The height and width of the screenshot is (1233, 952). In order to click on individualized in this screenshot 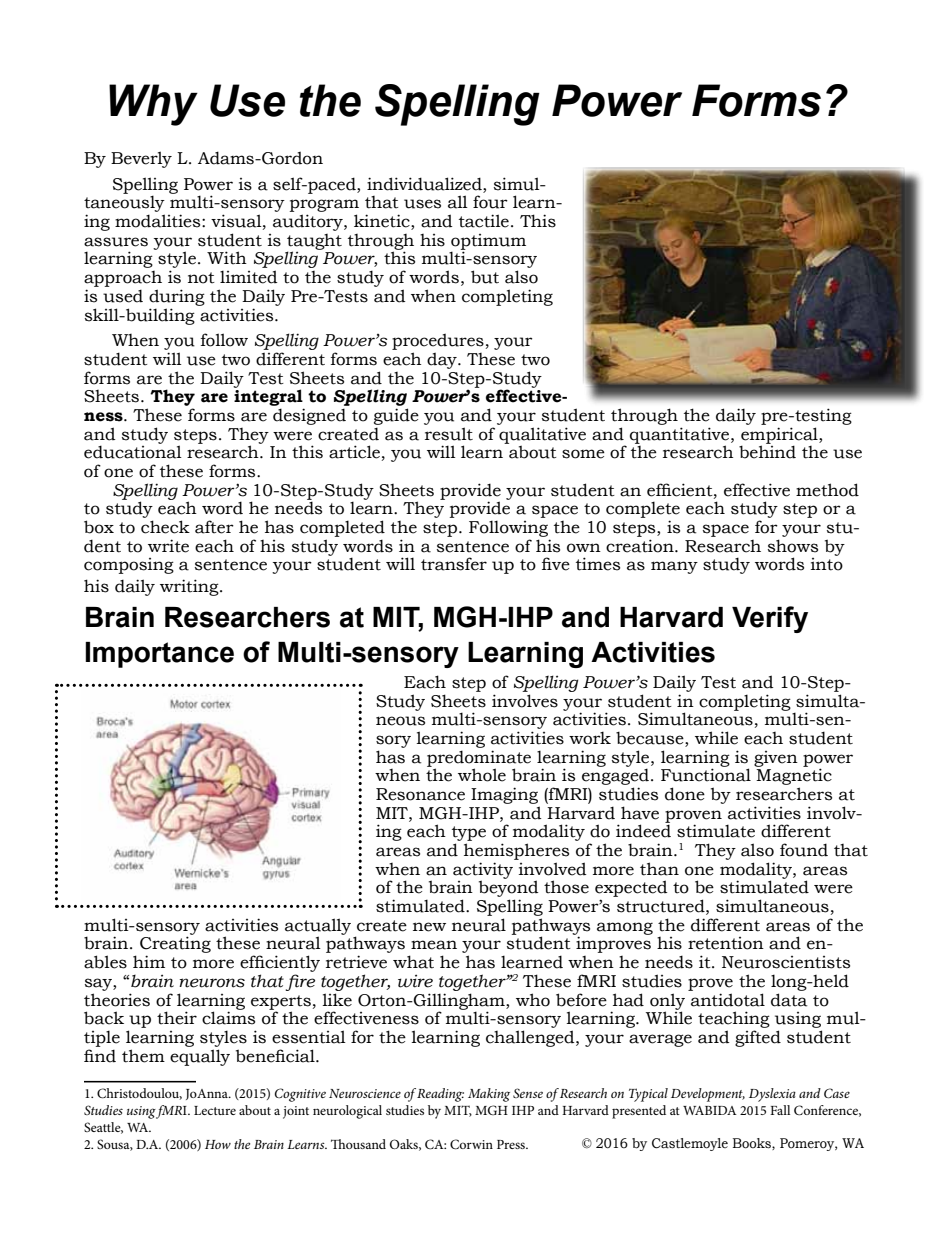, I will do `click(425, 184)`.
